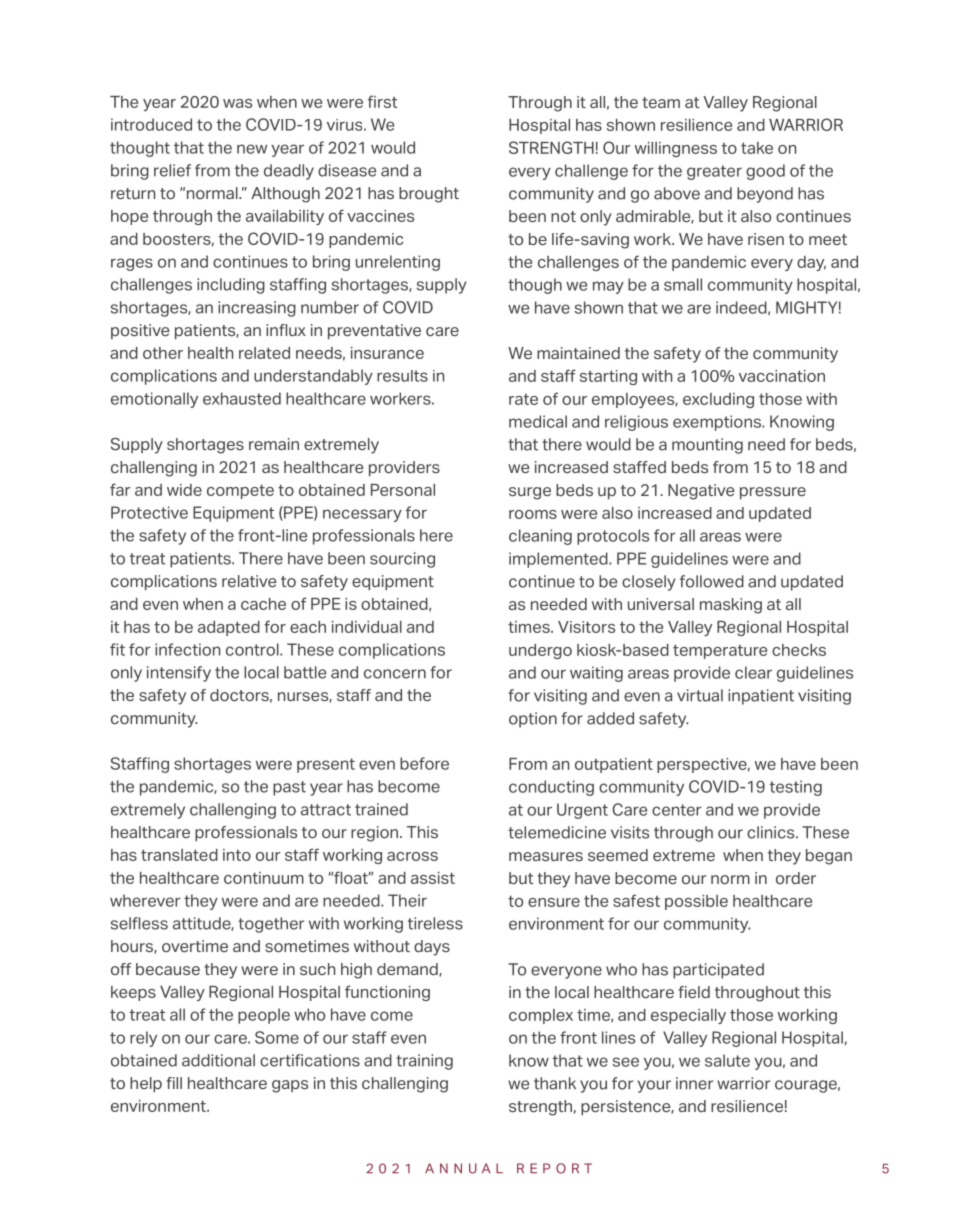  Describe the element at coordinates (424, 763) in the document. I see `before` at that location.
